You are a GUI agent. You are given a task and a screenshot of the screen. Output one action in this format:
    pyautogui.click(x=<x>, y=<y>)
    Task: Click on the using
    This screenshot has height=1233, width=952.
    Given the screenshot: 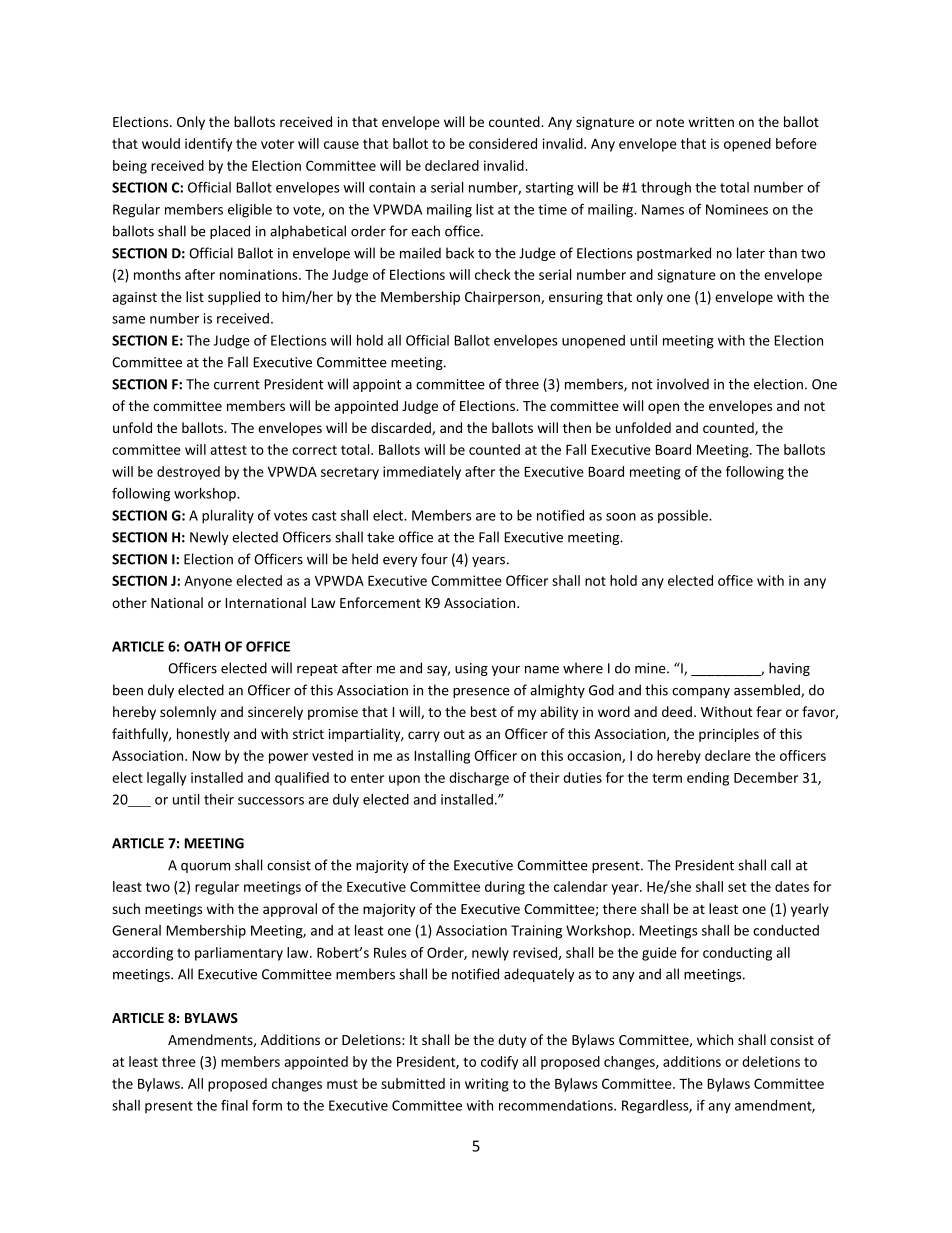 What is the action you would take?
    pyautogui.click(x=471, y=669)
